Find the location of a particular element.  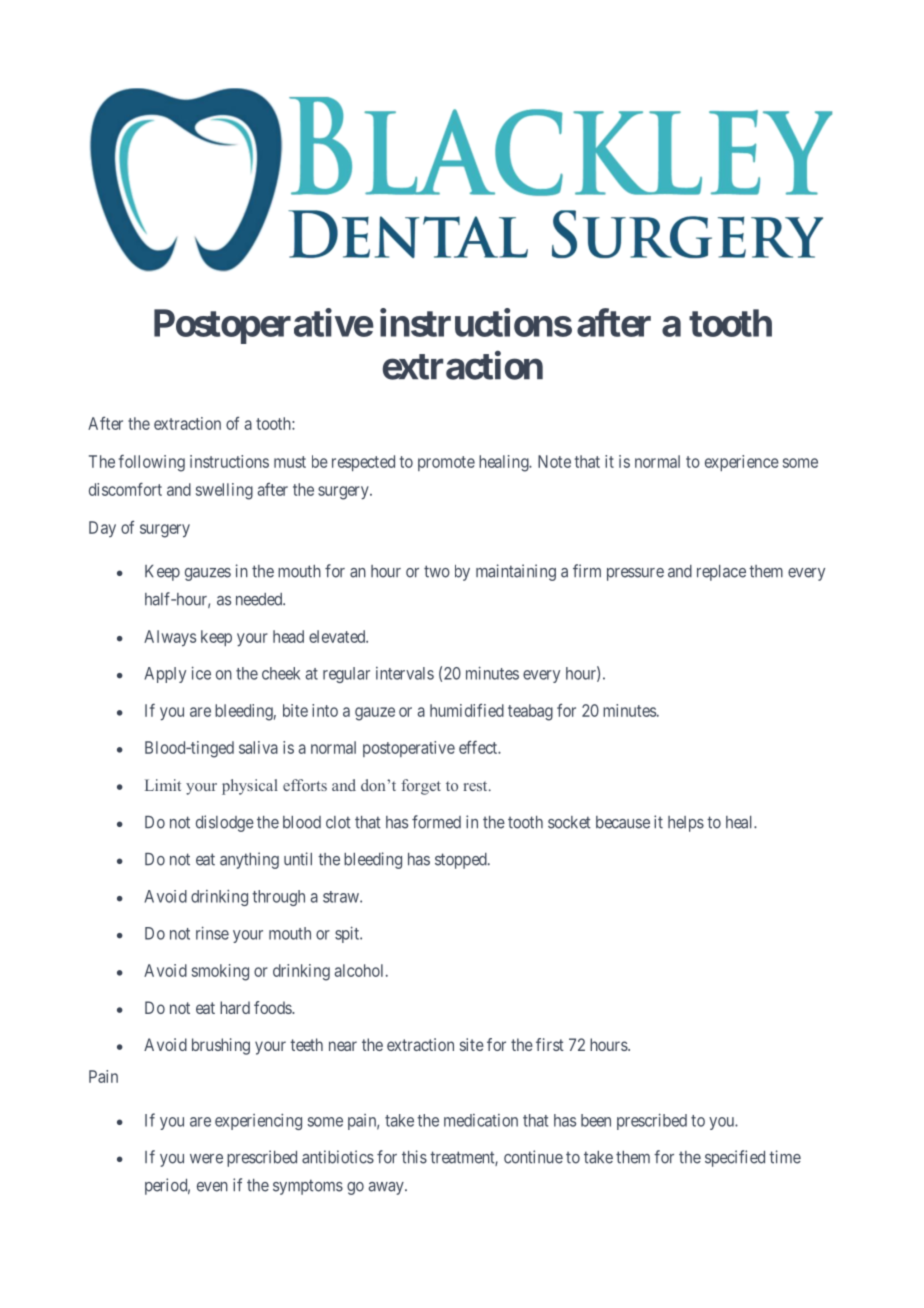

formed is located at coordinates (436, 822).
